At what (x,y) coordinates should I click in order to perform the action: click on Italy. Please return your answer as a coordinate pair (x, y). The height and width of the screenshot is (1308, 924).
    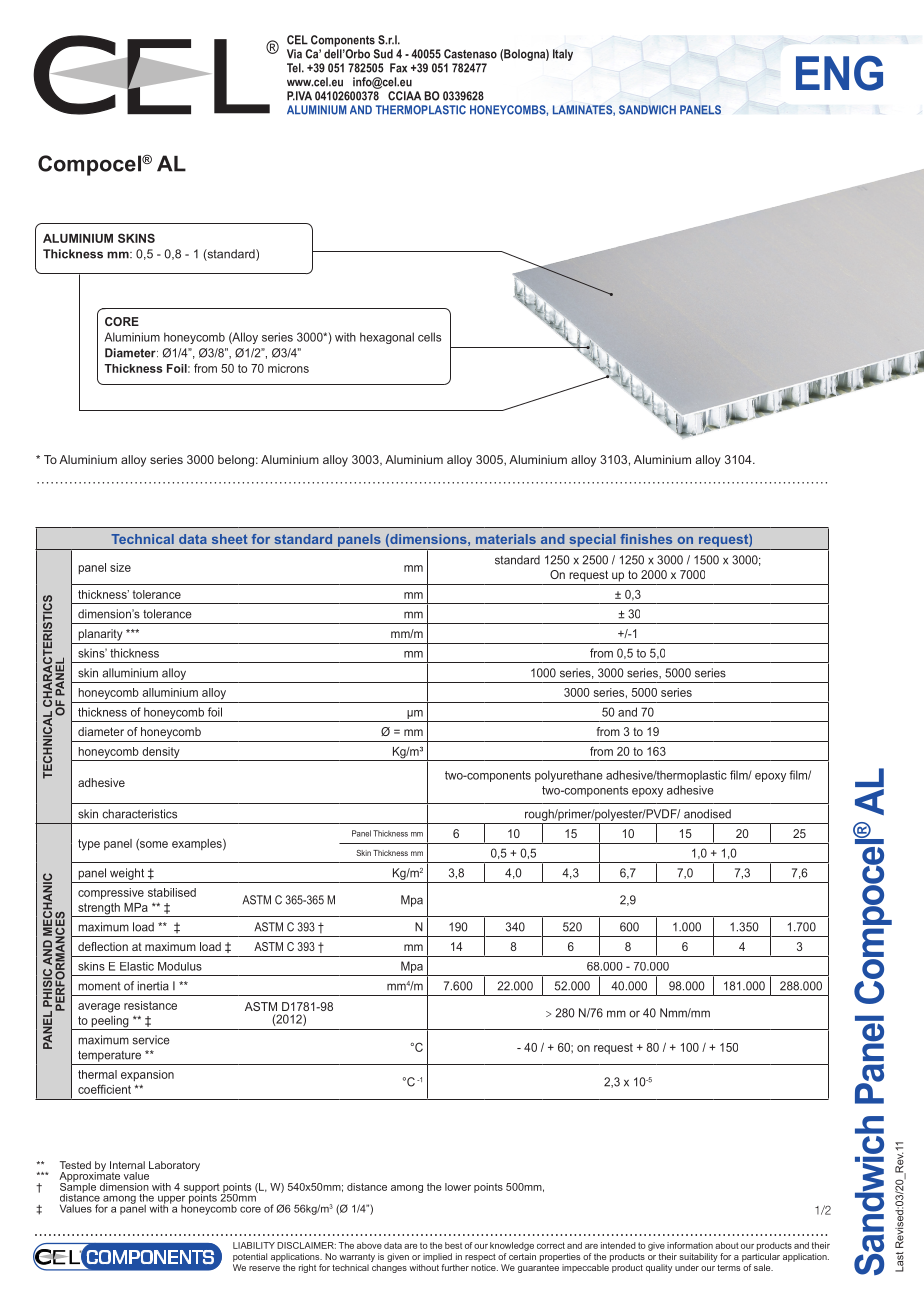
    Looking at the image, I should click on (563, 55).
